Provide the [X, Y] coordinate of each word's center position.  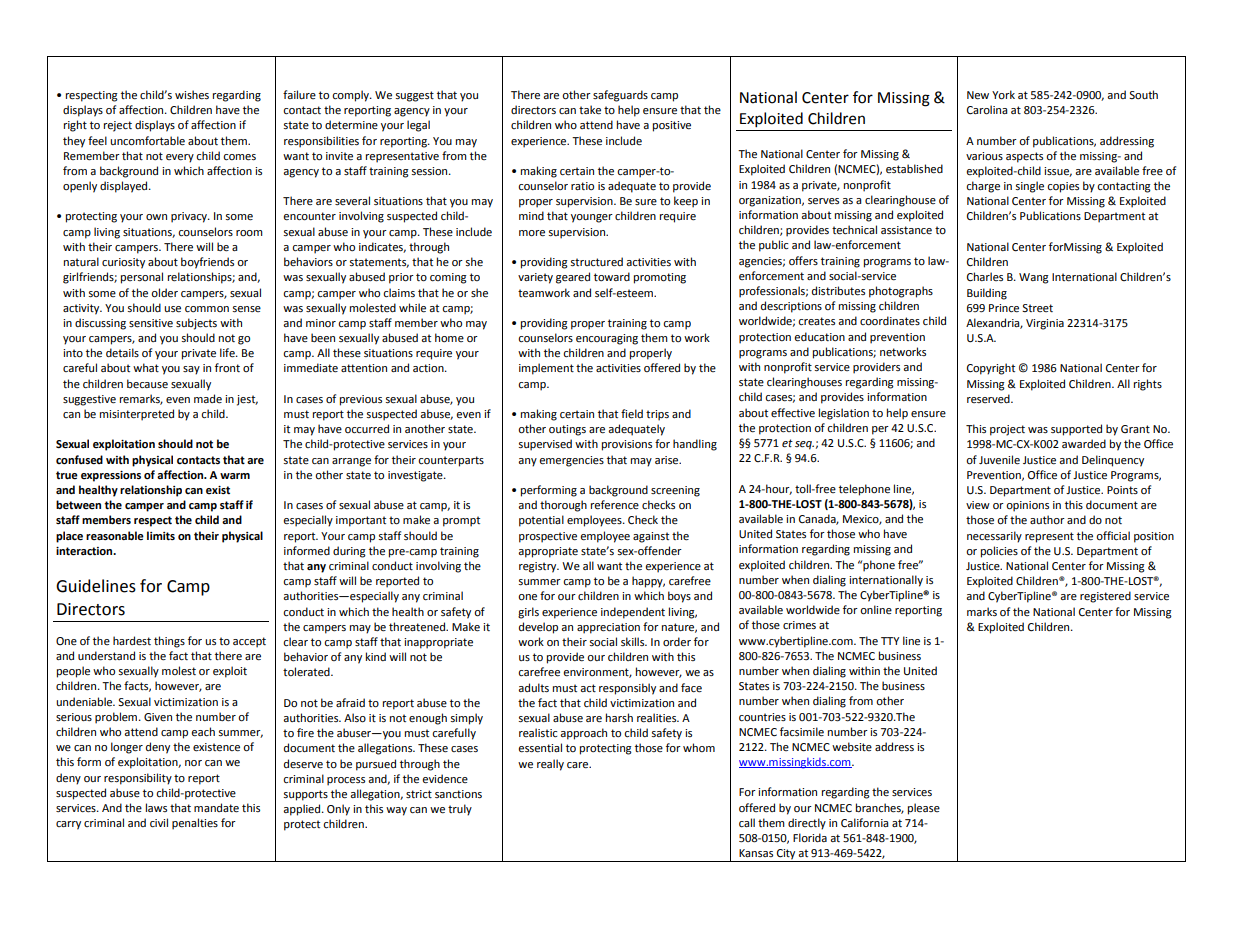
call [747, 822]
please [924, 809]
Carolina [987, 110]
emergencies [571, 461]
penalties [195, 824]
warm [235, 476]
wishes [192, 95]
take [590, 110]
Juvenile [999, 460]
